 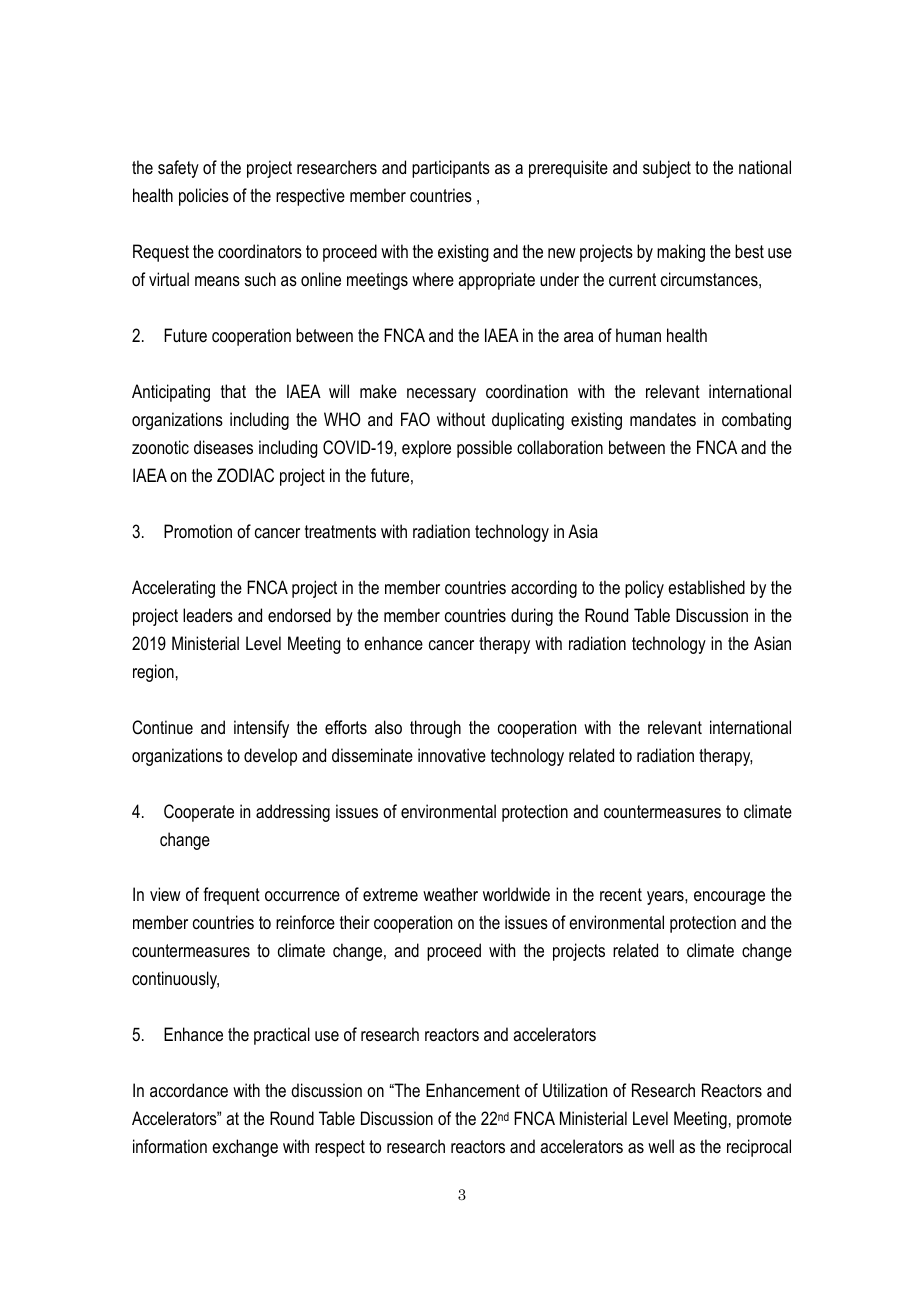 What do you see at coordinates (532, 617) in the screenshot?
I see `during` at bounding box center [532, 617].
